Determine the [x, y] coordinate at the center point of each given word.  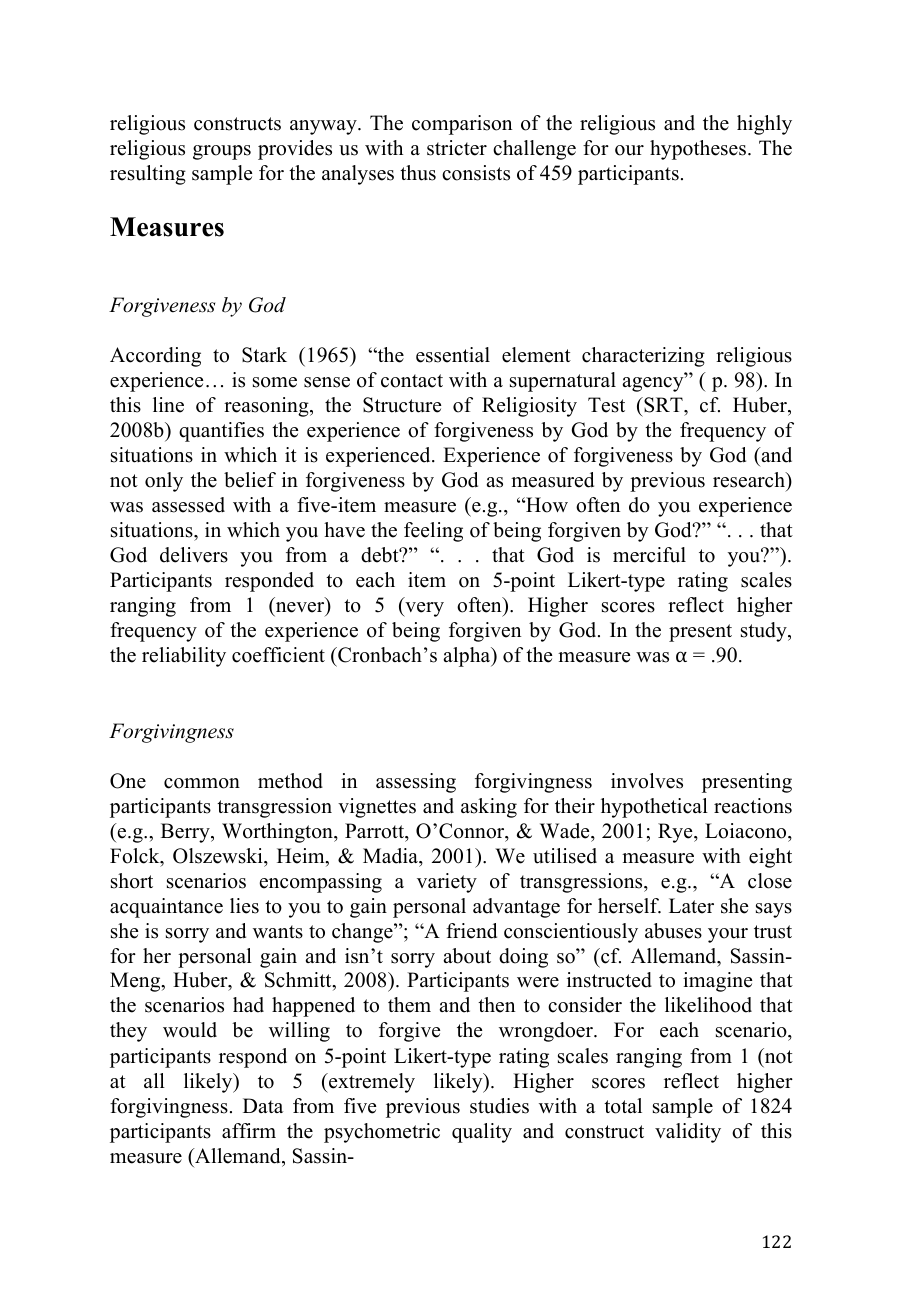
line [168, 405]
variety [447, 883]
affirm [249, 1130]
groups [222, 152]
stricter [457, 148]
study [765, 632]
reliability [184, 657]
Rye [676, 833]
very [423, 609]
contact [412, 381]
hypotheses [698, 150]
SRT [663, 405]
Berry [186, 833]
